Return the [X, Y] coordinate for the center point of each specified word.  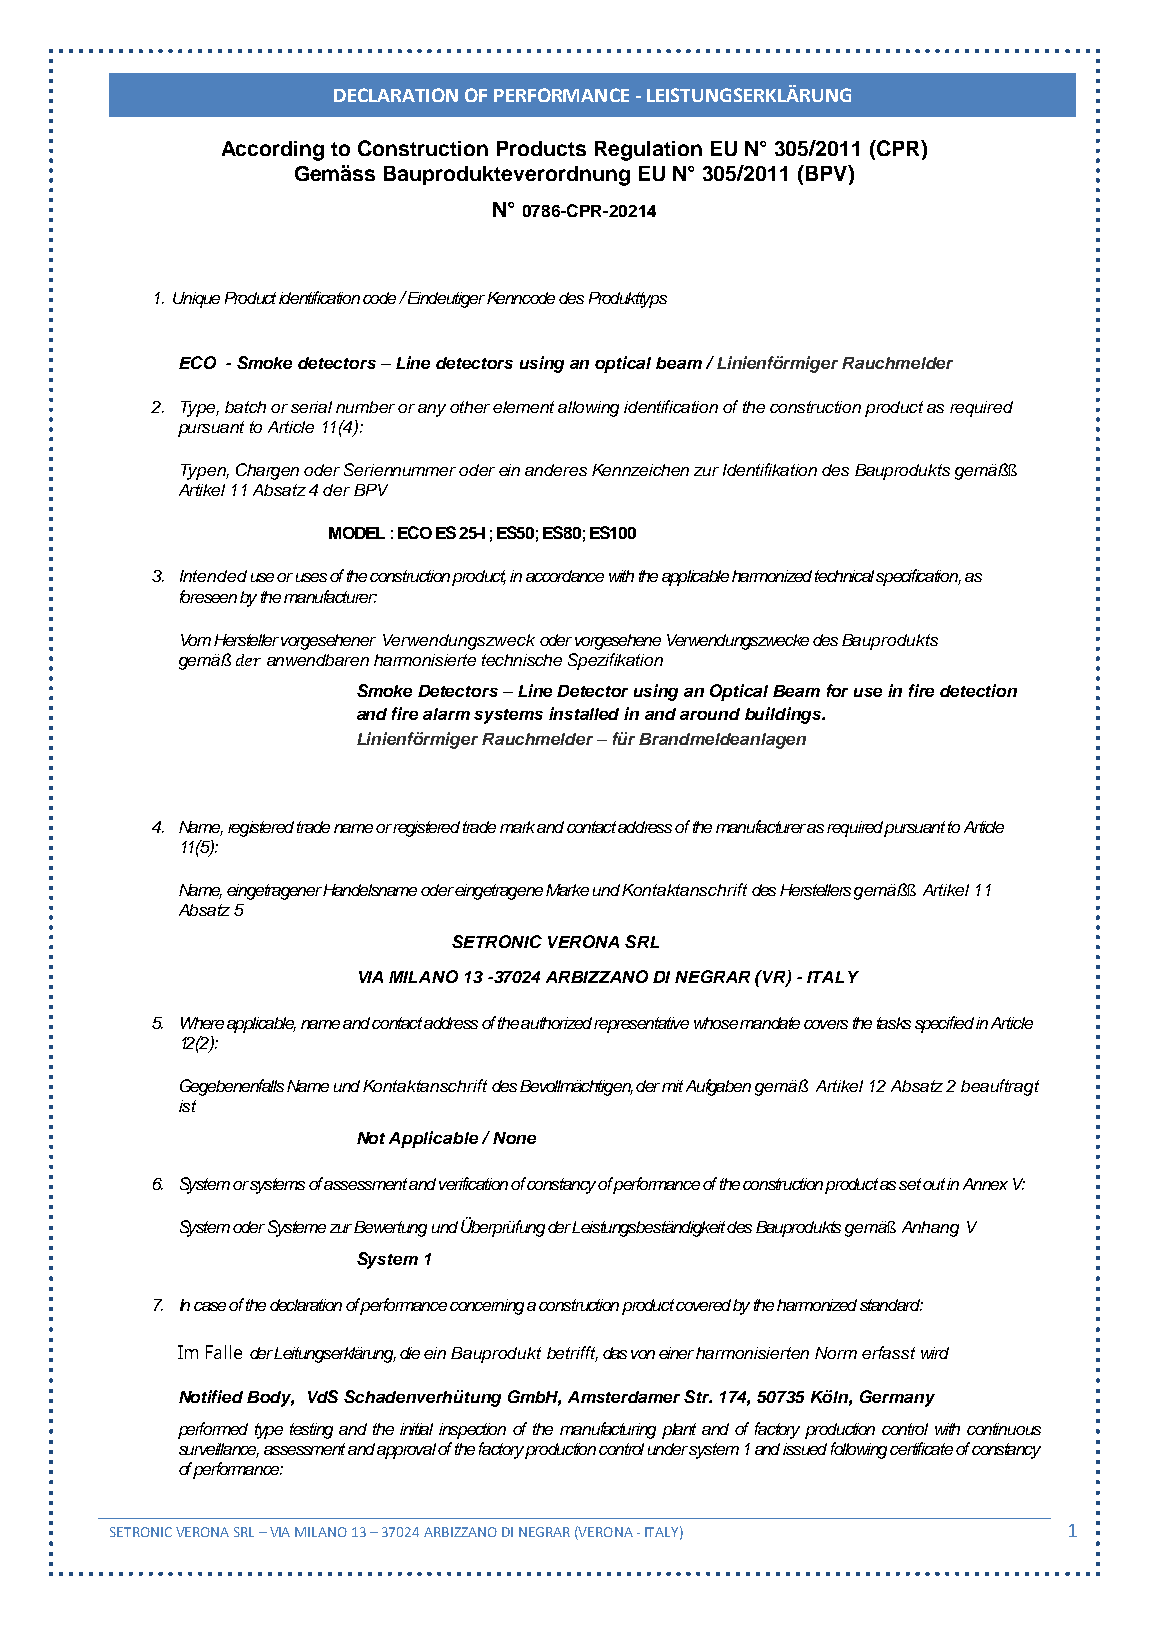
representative [641, 1025]
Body [270, 1399]
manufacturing [608, 1430]
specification [918, 577]
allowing [588, 409]
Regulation [648, 151]
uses [311, 577]
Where [202, 1023]
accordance [565, 576]
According [273, 151]
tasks [894, 1023]
